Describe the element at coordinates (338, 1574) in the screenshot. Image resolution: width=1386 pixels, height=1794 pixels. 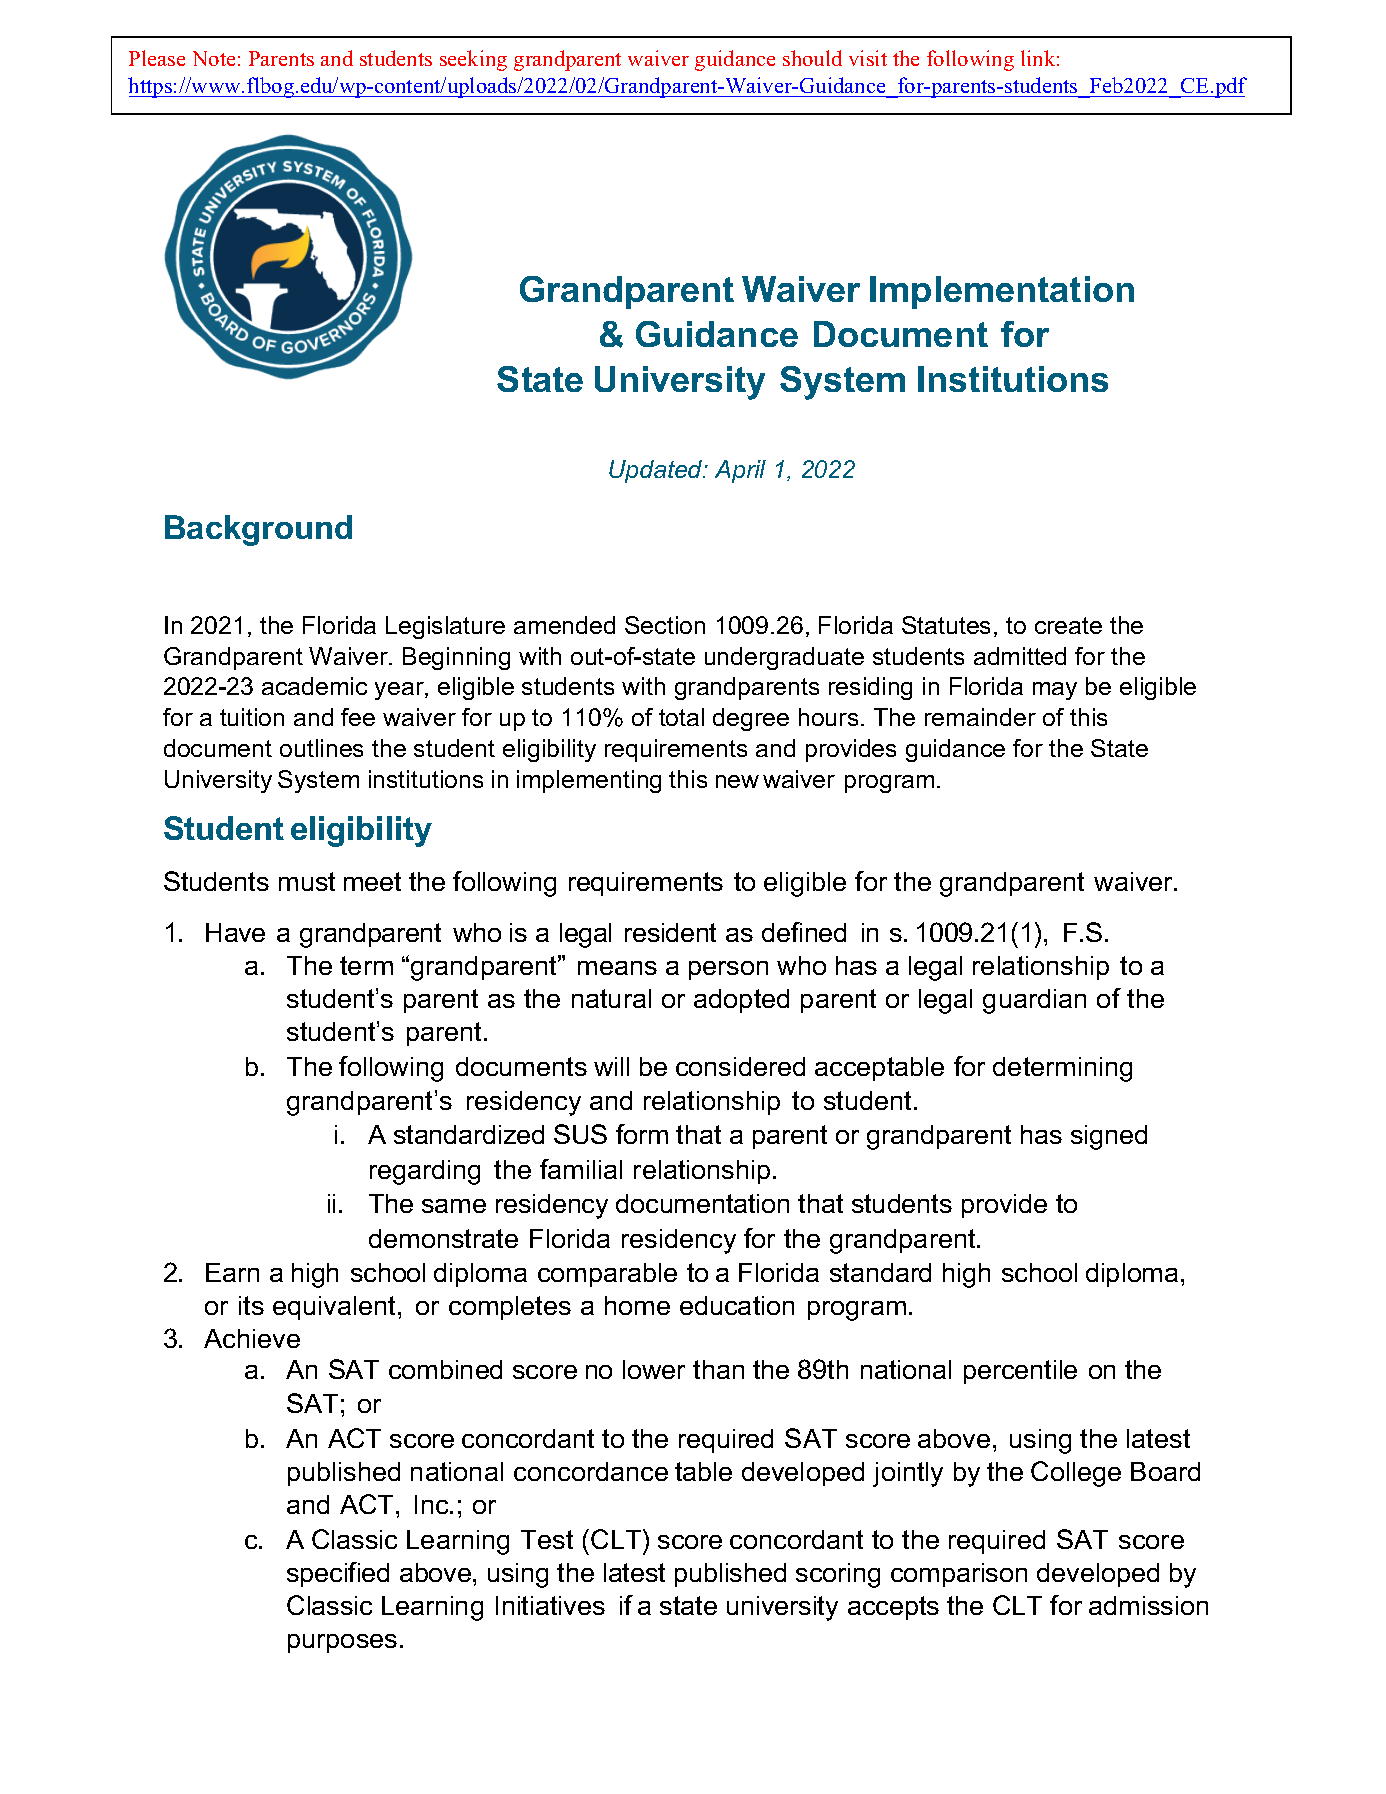
I see `specified` at that location.
